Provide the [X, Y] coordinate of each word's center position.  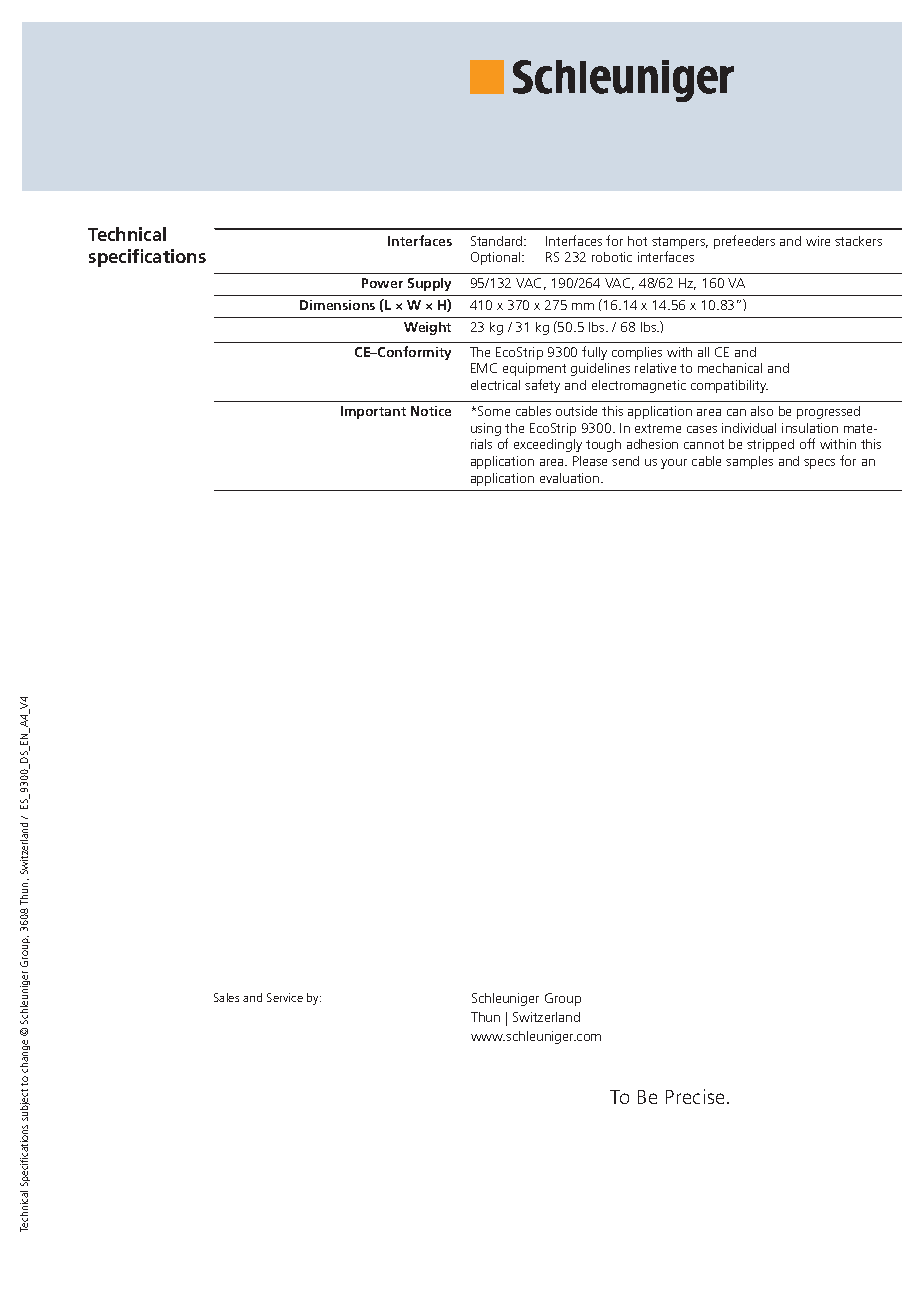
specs [819, 464]
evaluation [571, 478]
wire [818, 241]
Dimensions [337, 305]
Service [285, 997]
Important [373, 412]
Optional [497, 258]
